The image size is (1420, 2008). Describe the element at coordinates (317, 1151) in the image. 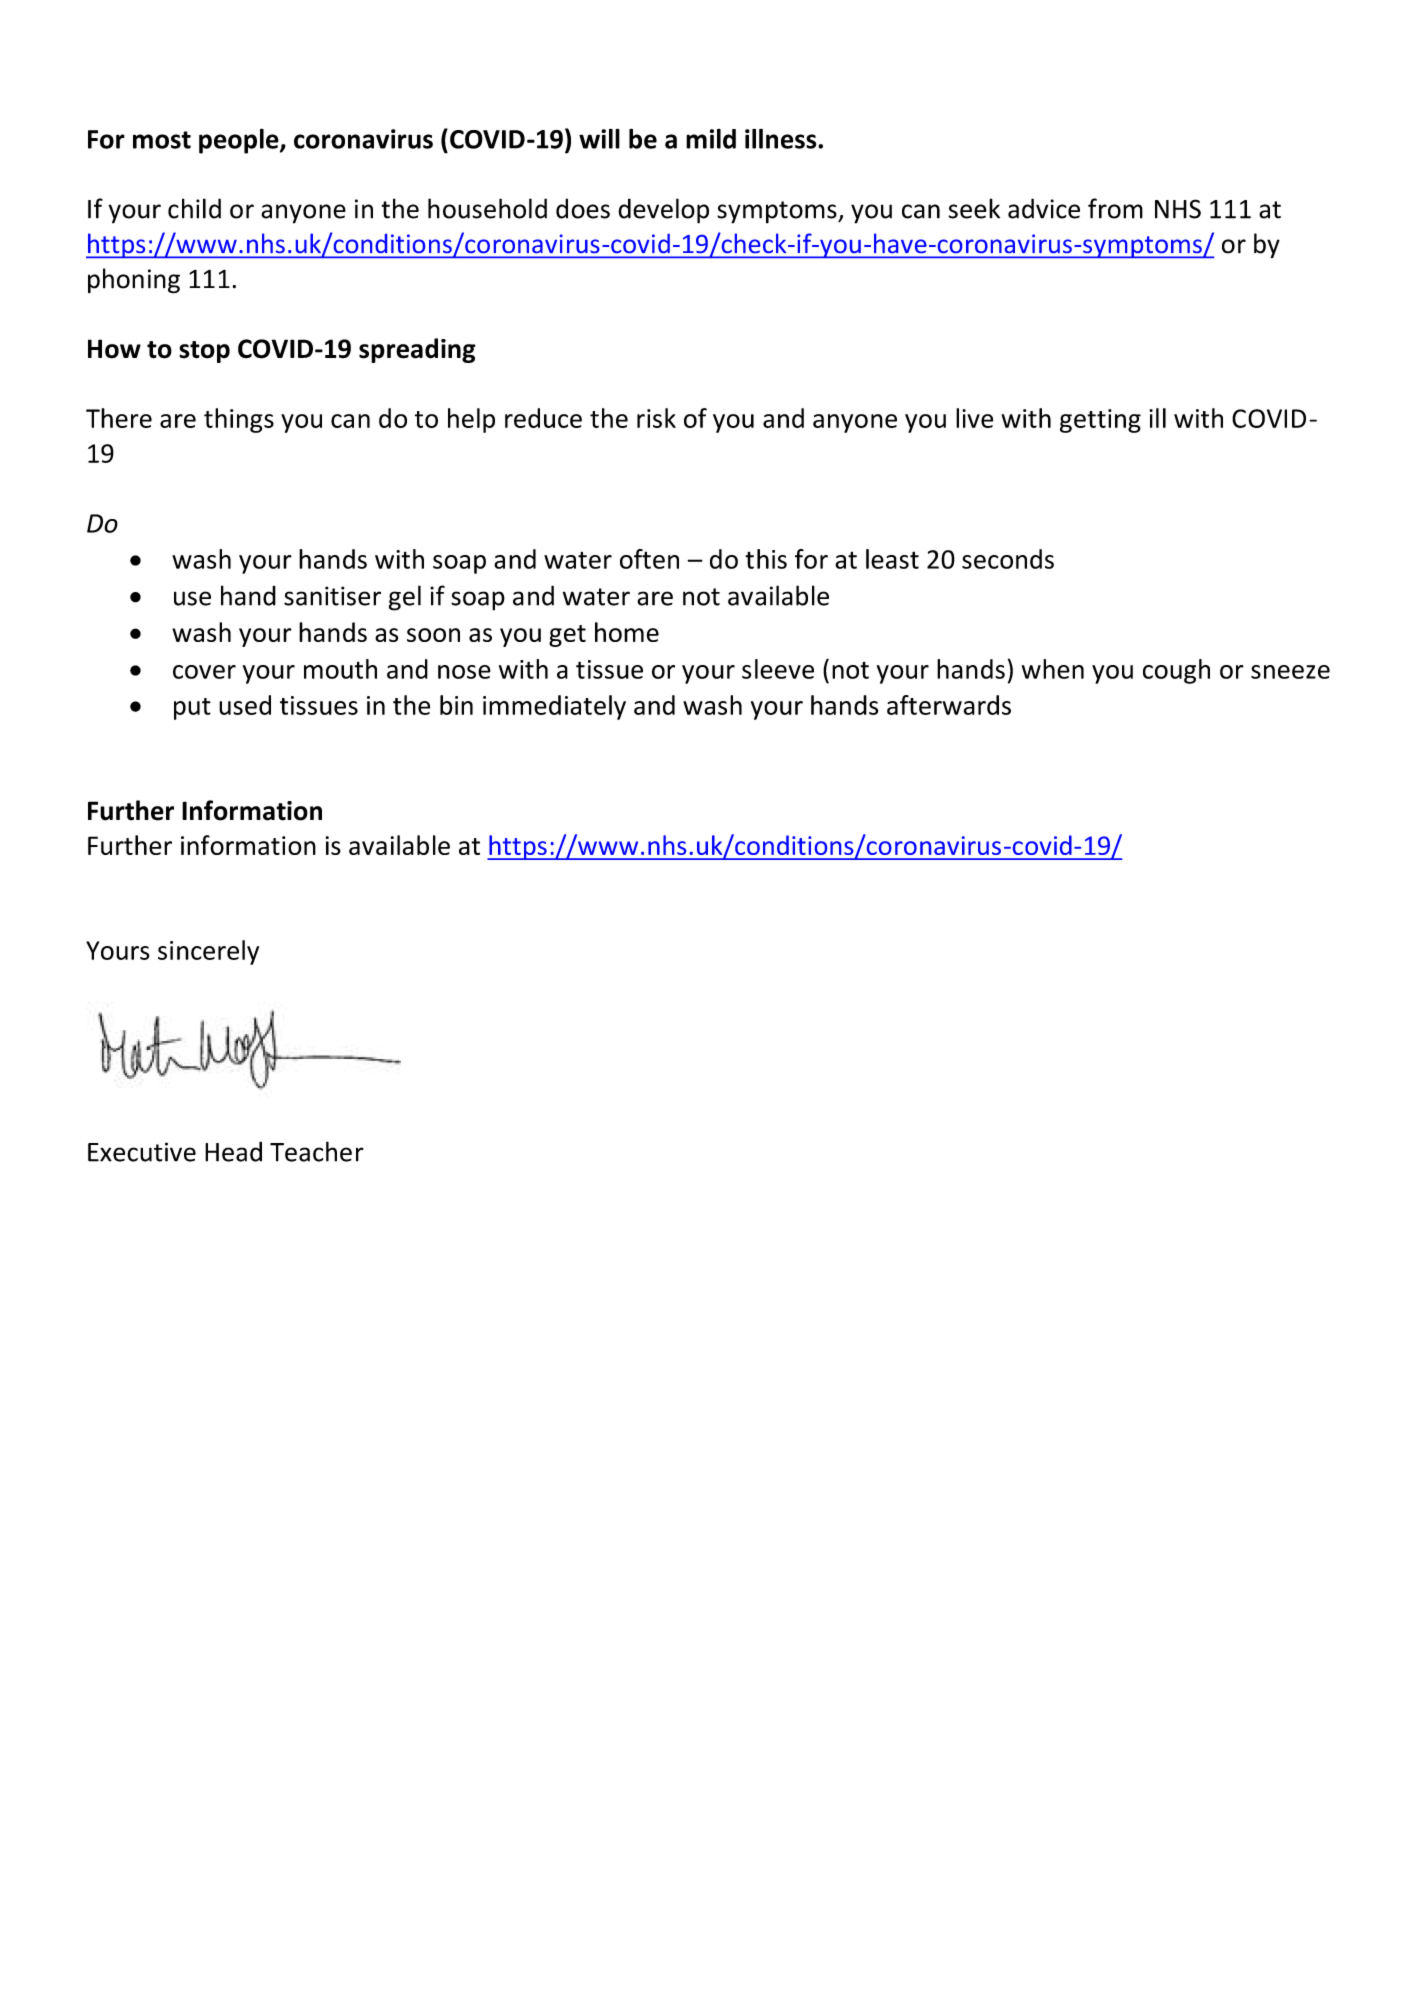

I see `Teacher` at that location.
